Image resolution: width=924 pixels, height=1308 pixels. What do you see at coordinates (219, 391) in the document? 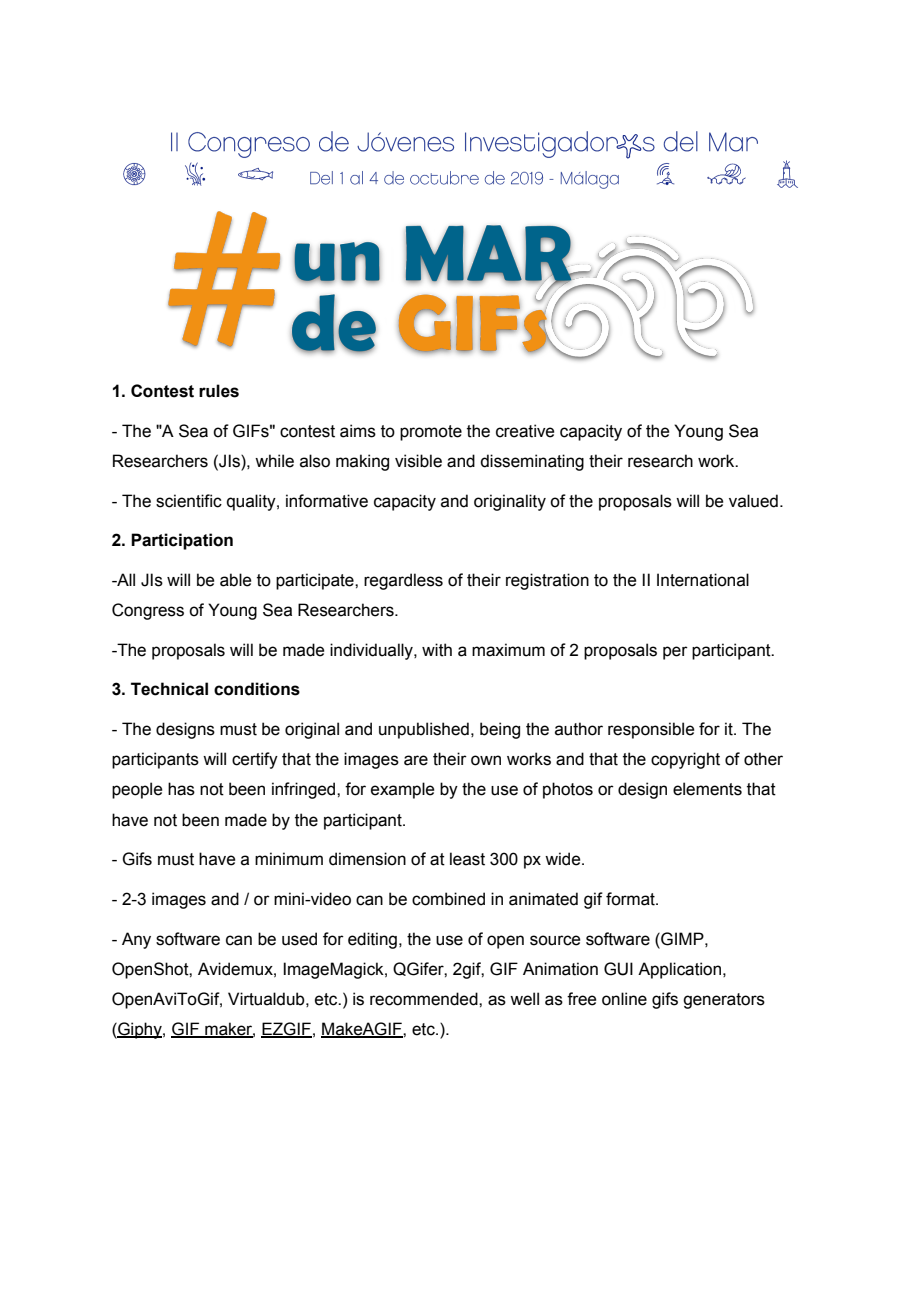
I see `rules` at bounding box center [219, 391].
